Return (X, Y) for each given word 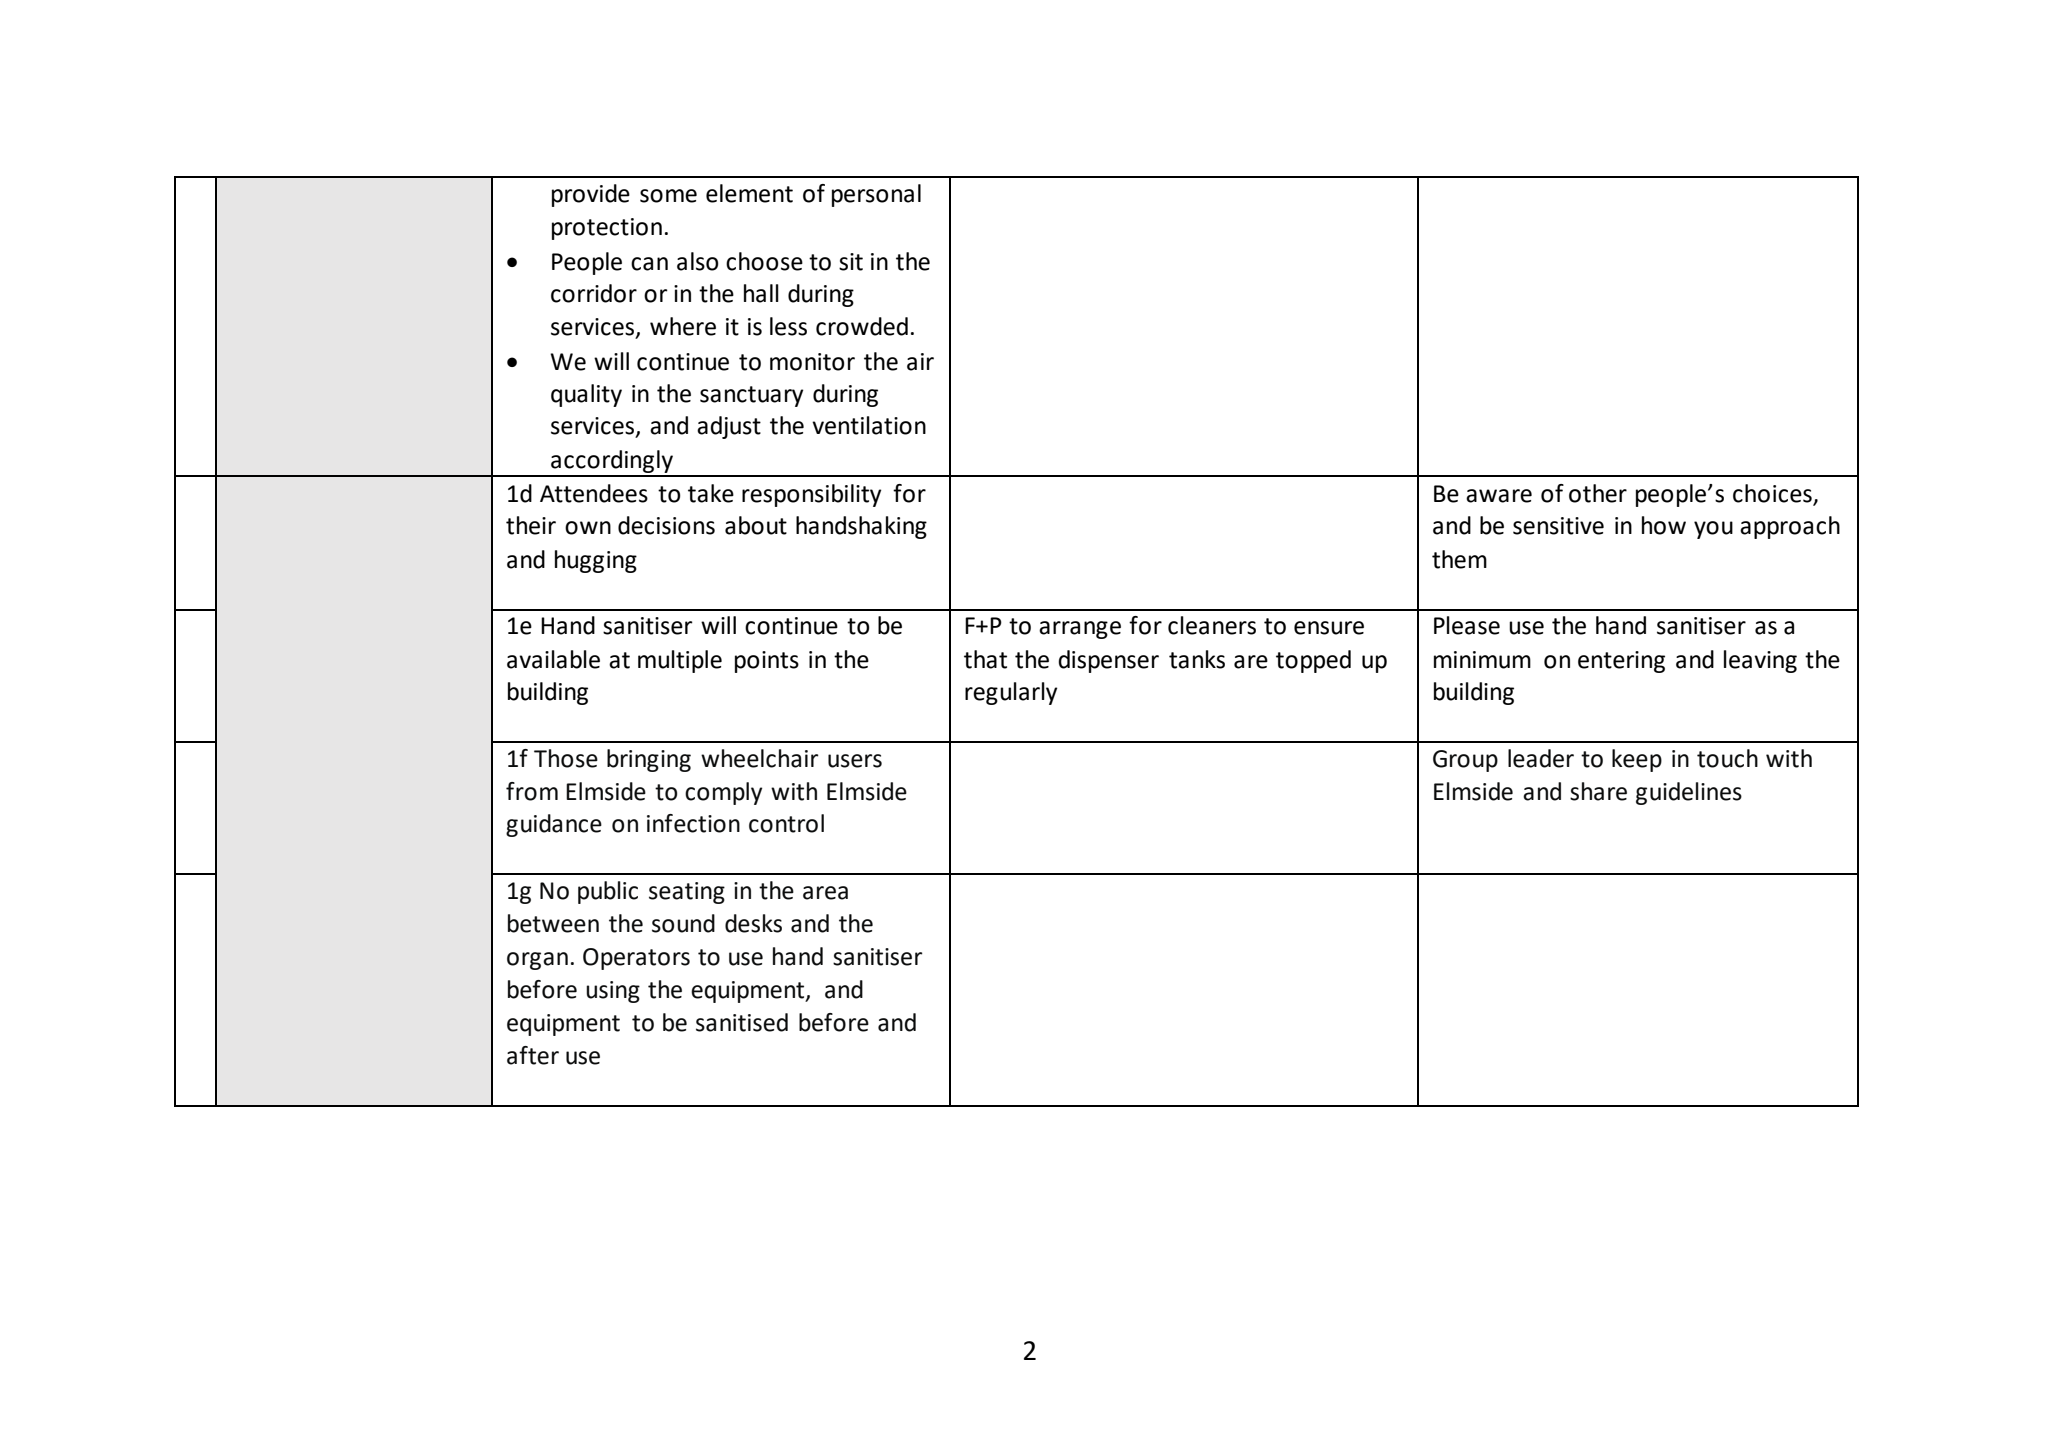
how (1664, 525)
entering (1621, 662)
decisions (666, 525)
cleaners (1212, 625)
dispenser (1108, 661)
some (668, 196)
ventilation (869, 425)
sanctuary (751, 396)
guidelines (1689, 793)
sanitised (742, 1022)
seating (687, 893)
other (1598, 493)
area (825, 893)
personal (876, 195)
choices (1772, 493)
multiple (680, 661)
